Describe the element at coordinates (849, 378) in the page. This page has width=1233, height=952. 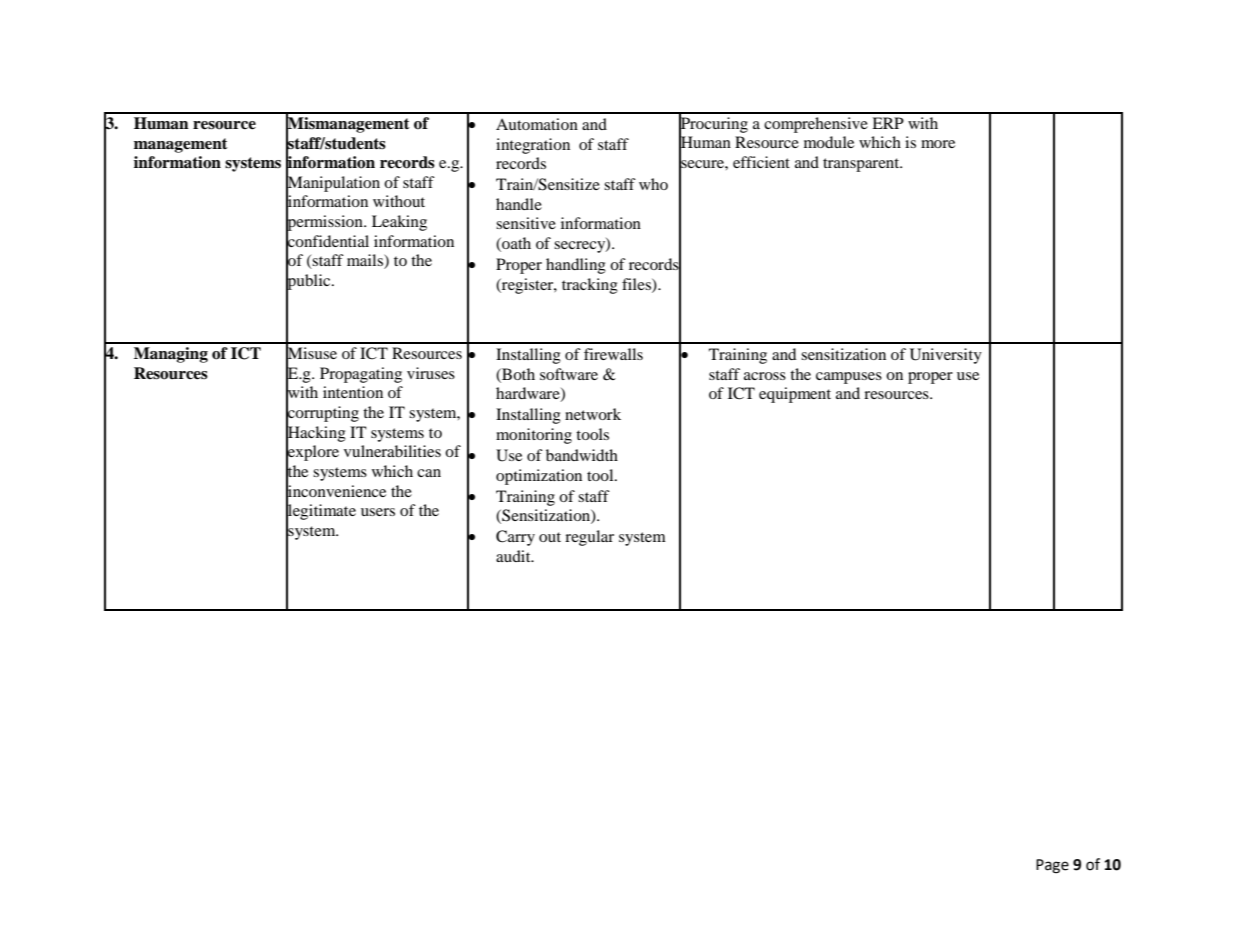
I see `campuses` at that location.
